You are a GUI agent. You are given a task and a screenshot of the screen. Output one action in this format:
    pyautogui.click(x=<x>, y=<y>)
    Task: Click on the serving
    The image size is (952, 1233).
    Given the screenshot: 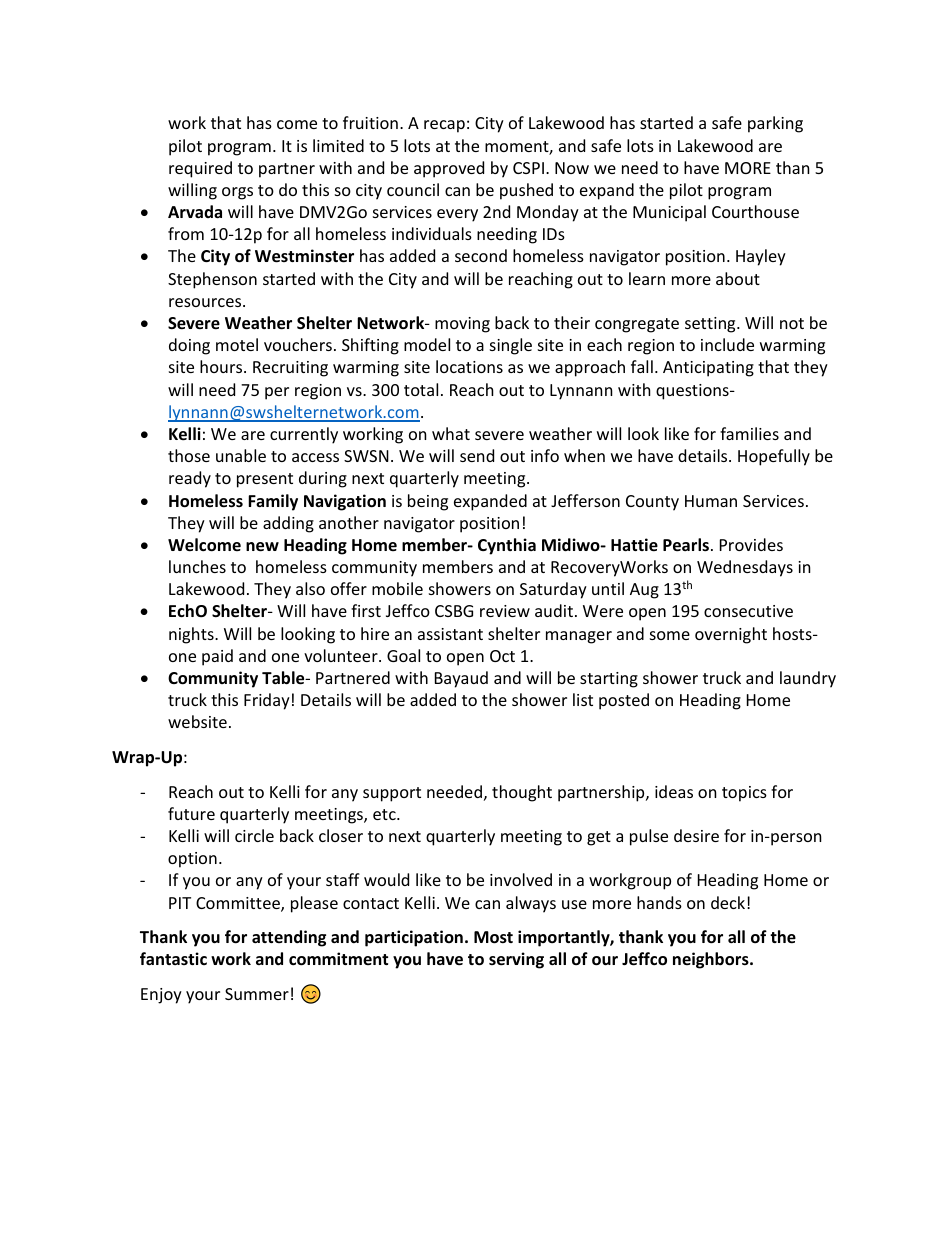 What is the action you would take?
    pyautogui.click(x=516, y=960)
